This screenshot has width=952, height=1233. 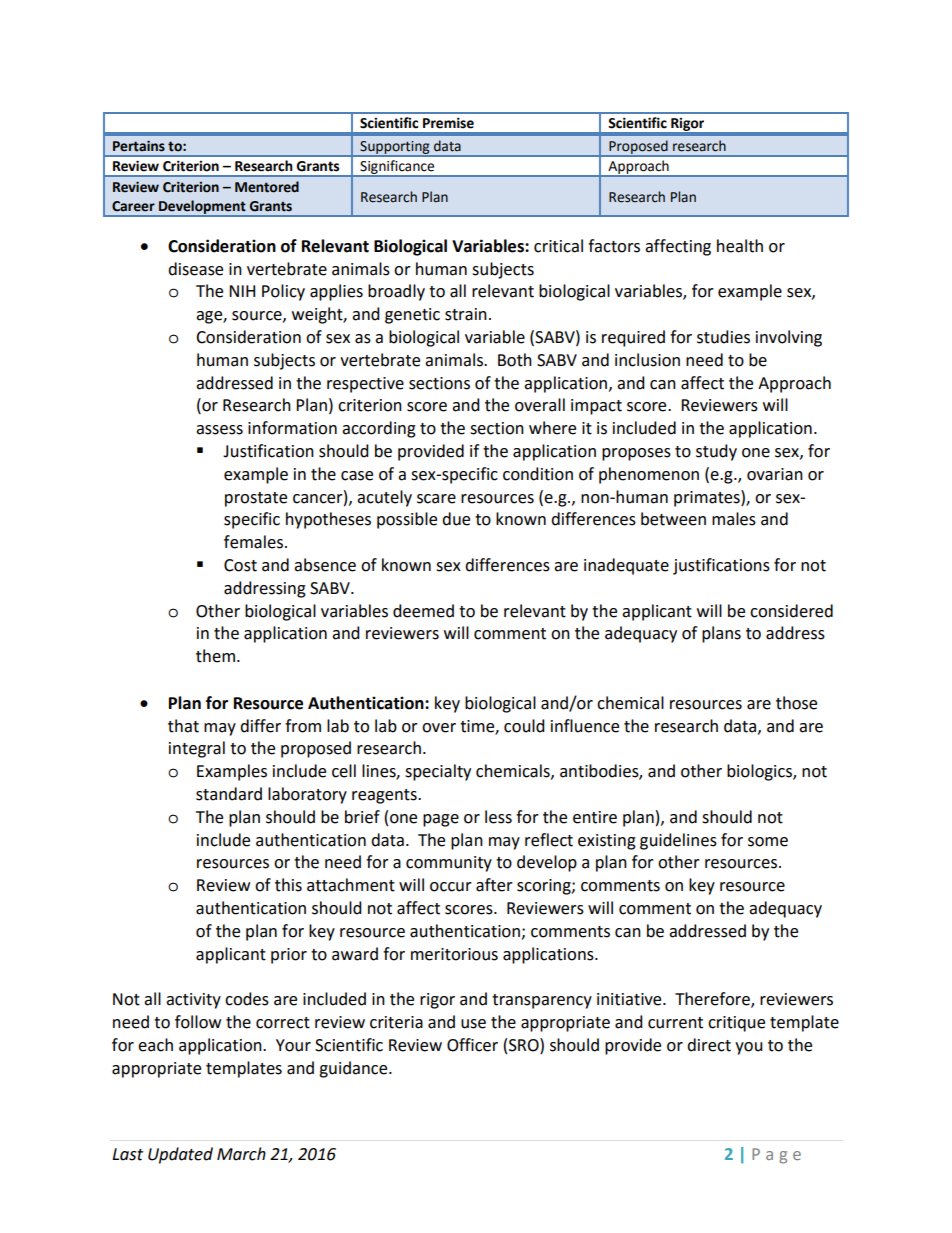 I want to click on Updated, so click(x=180, y=1155).
